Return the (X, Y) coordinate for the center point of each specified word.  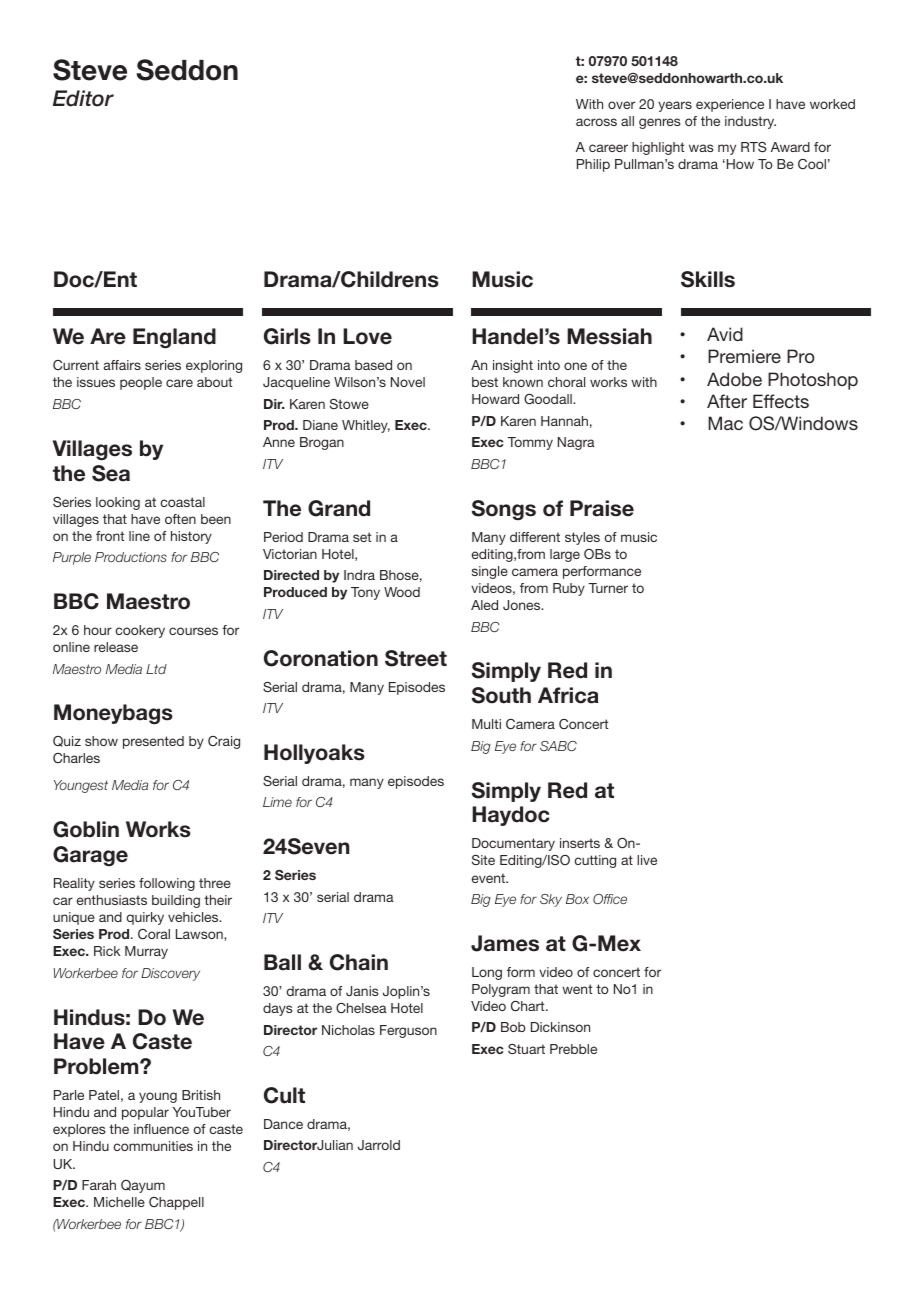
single (490, 572)
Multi (486, 724)
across (596, 122)
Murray (146, 952)
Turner (608, 588)
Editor (83, 98)
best (485, 382)
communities (153, 1146)
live (647, 860)
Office (610, 899)
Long (487, 973)
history (191, 537)
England (174, 338)
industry (750, 122)
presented (153, 742)
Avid (725, 334)
